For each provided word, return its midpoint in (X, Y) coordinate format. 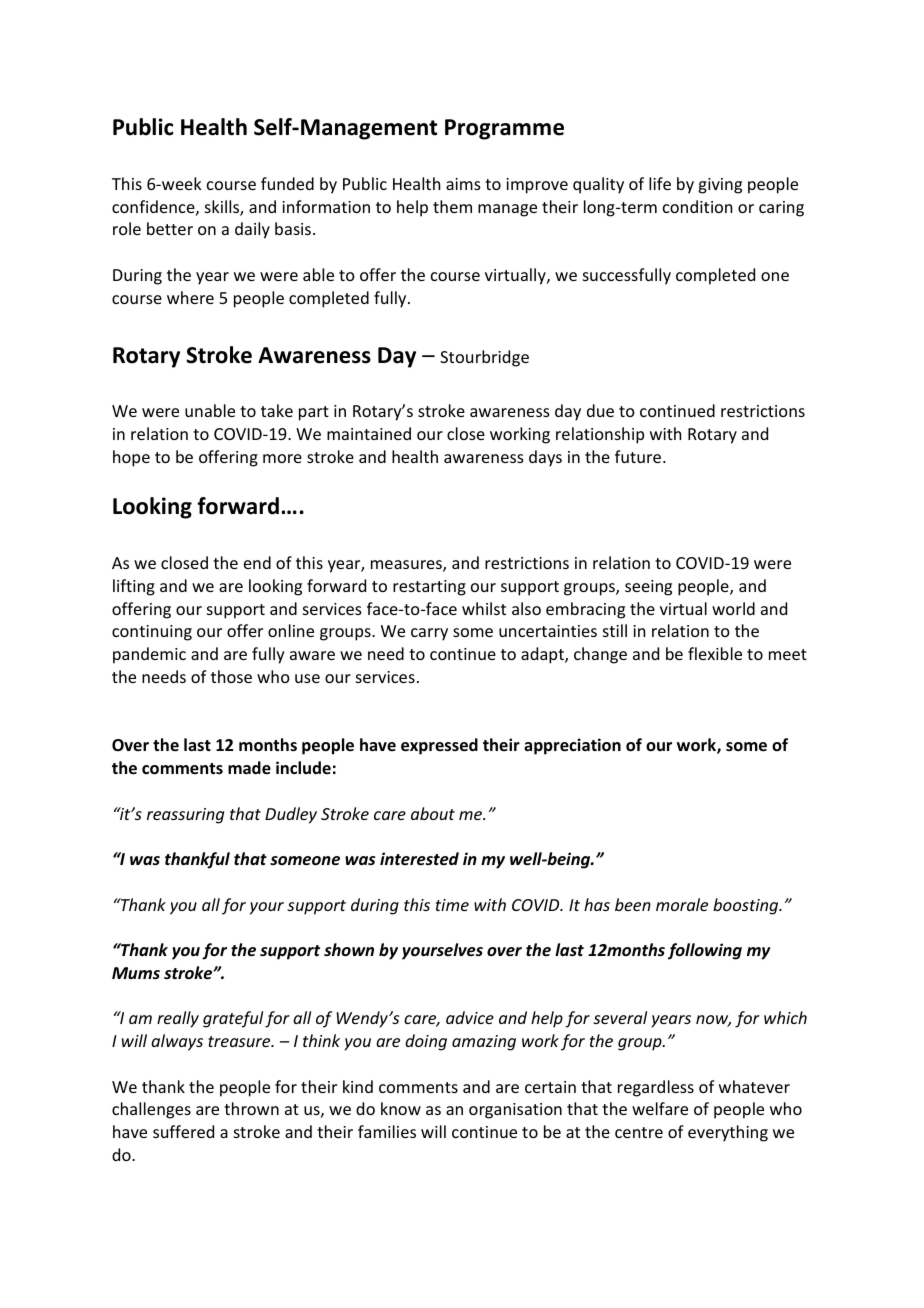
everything (728, 1133)
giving (720, 186)
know (401, 1108)
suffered (183, 1131)
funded (287, 183)
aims (463, 184)
